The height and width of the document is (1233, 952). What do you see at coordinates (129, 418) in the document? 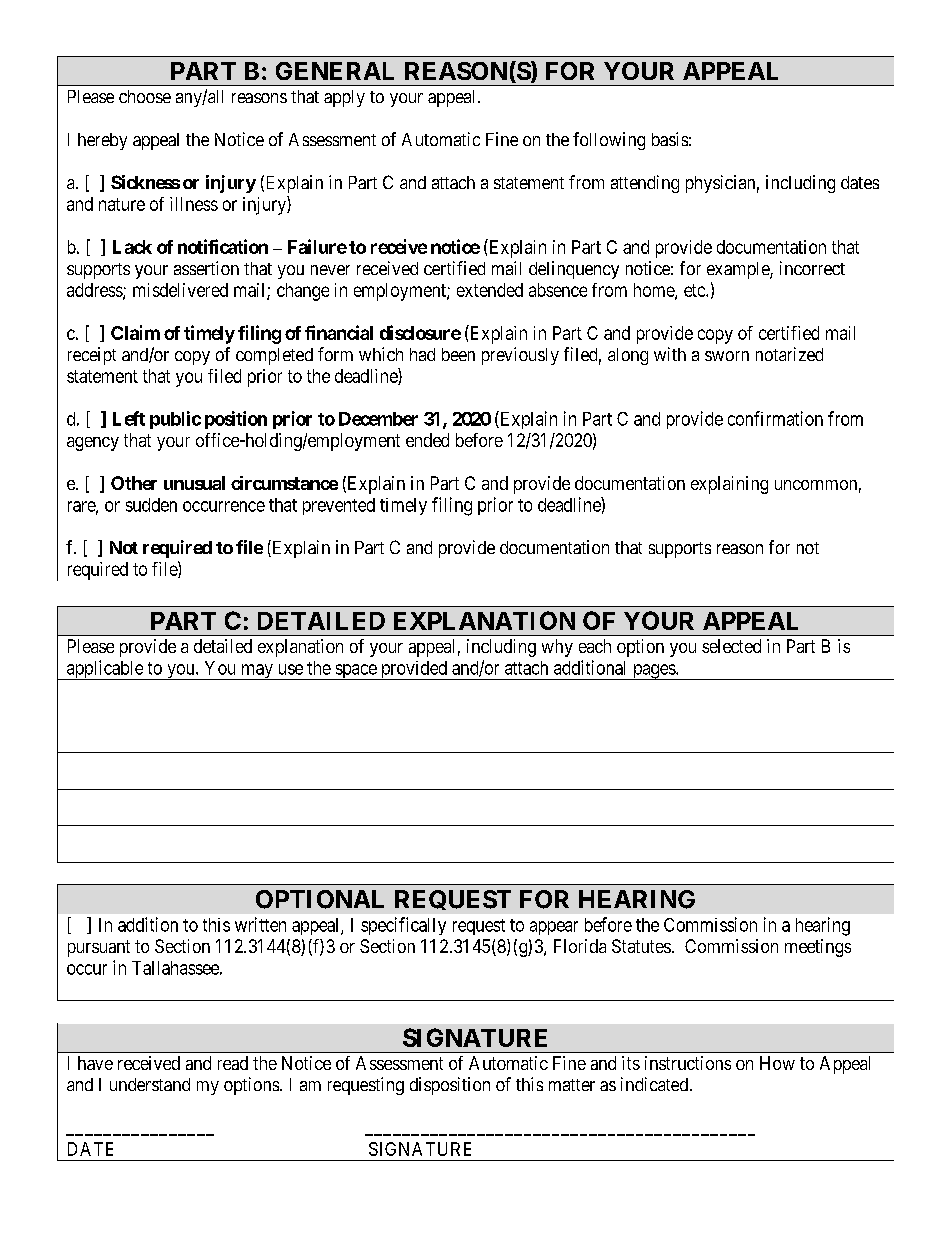
I see `Left` at bounding box center [129, 418].
